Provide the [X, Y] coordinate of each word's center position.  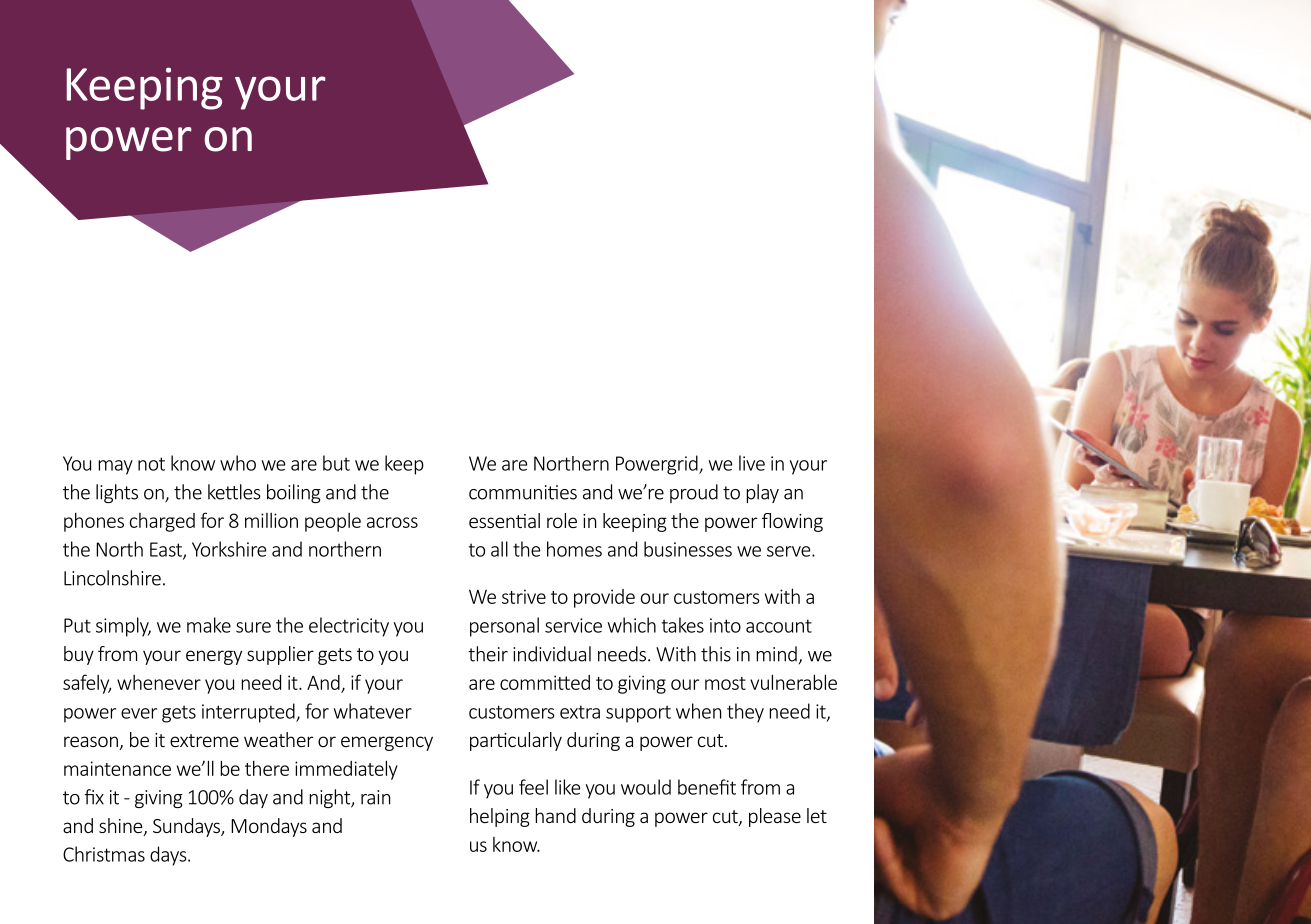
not [151, 464]
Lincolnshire [112, 578]
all [499, 549]
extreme [204, 740]
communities [523, 492]
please [775, 817]
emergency [387, 743]
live [752, 463]
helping [500, 817]
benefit [707, 787]
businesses [688, 549]
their [488, 654]
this [716, 654]
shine [122, 827]
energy [214, 657]
